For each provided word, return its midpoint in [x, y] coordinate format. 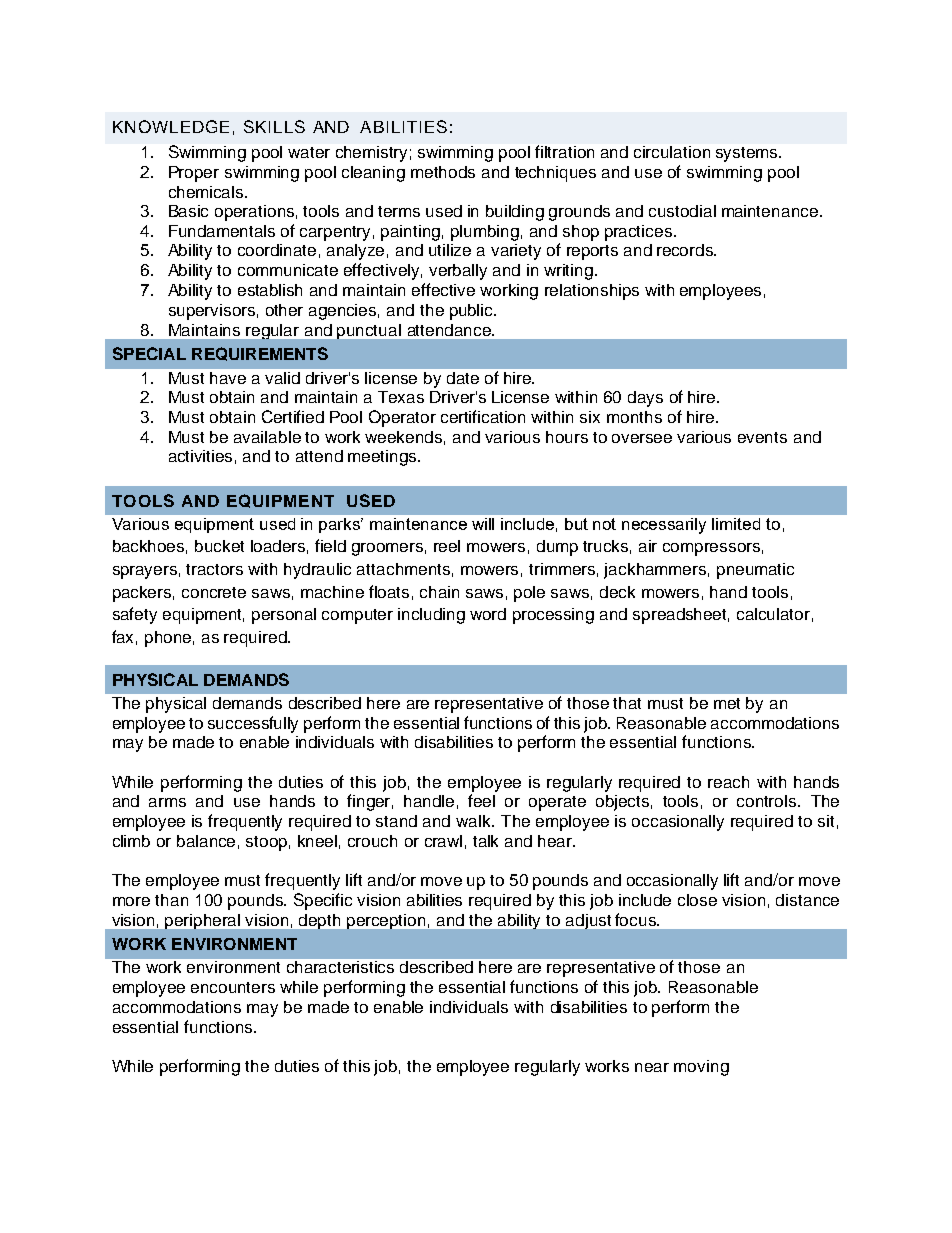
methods [443, 172]
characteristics [340, 967]
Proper [194, 174]
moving [701, 1068]
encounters [233, 987]
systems [748, 154]
